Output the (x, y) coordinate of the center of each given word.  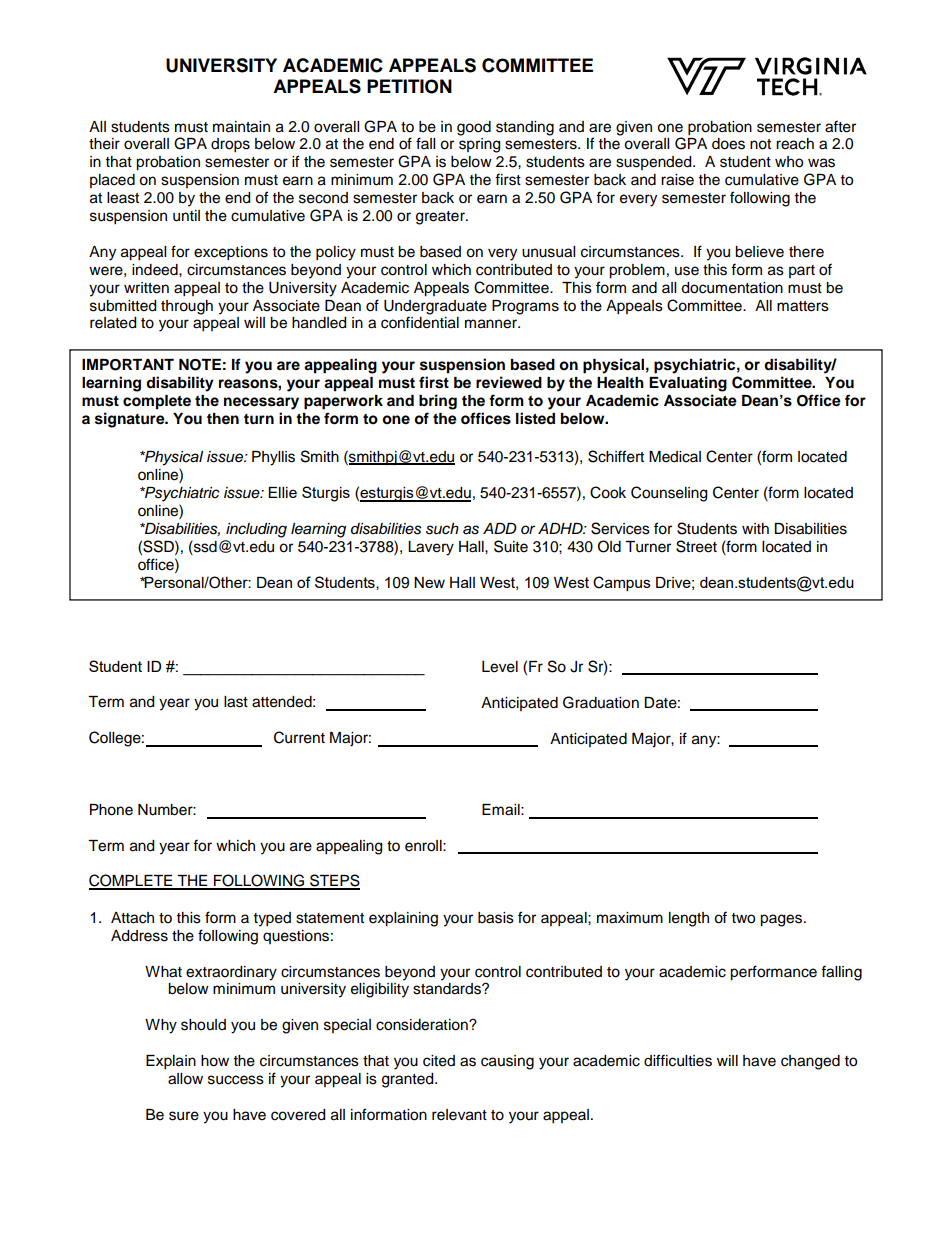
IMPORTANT (128, 365)
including (256, 530)
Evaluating (688, 384)
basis (496, 918)
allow (185, 1079)
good (474, 128)
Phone (111, 810)
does (728, 144)
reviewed (509, 382)
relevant (459, 1115)
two (743, 918)
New (429, 582)
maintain (241, 127)
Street (696, 546)
